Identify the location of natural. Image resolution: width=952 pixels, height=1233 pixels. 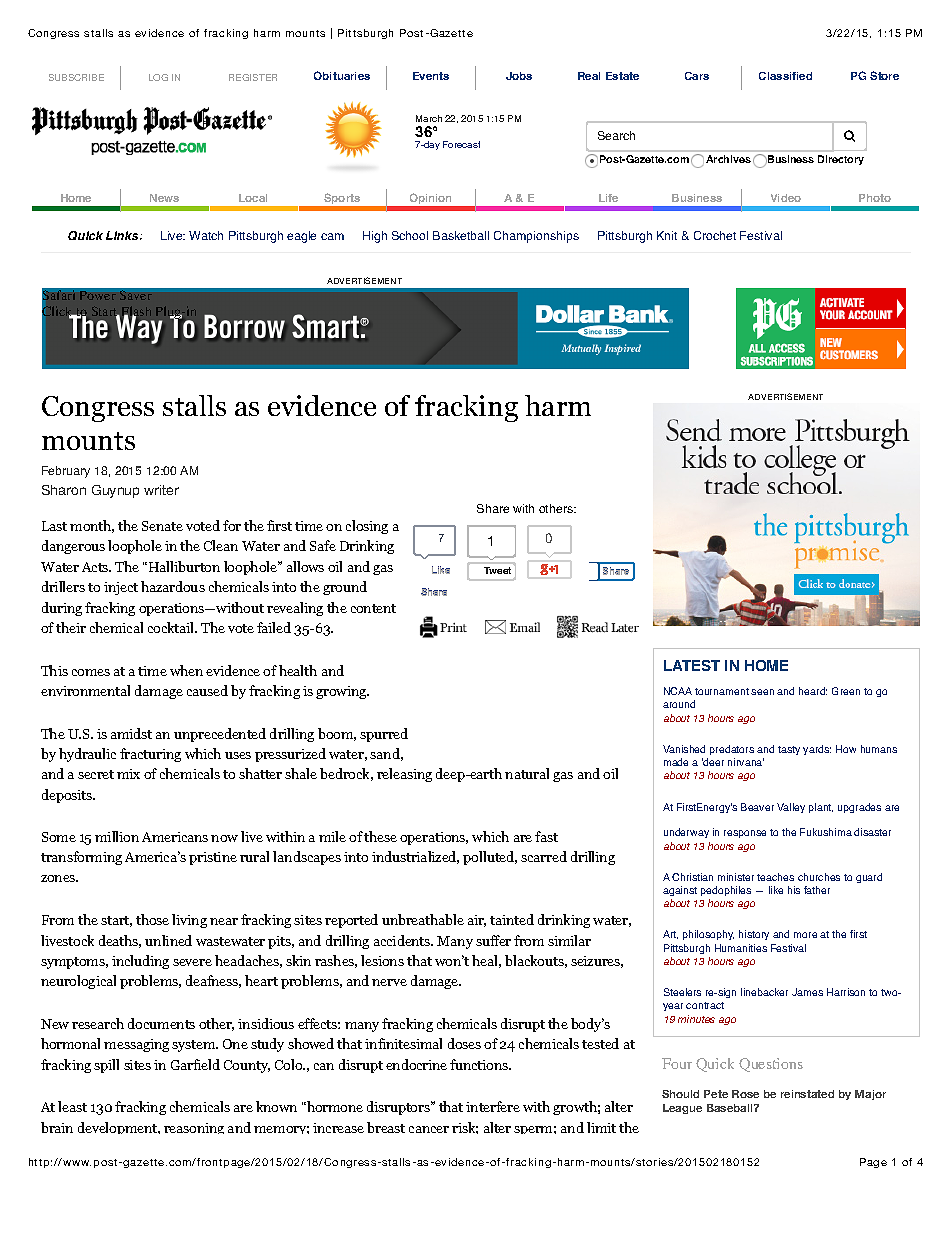
(527, 773).
